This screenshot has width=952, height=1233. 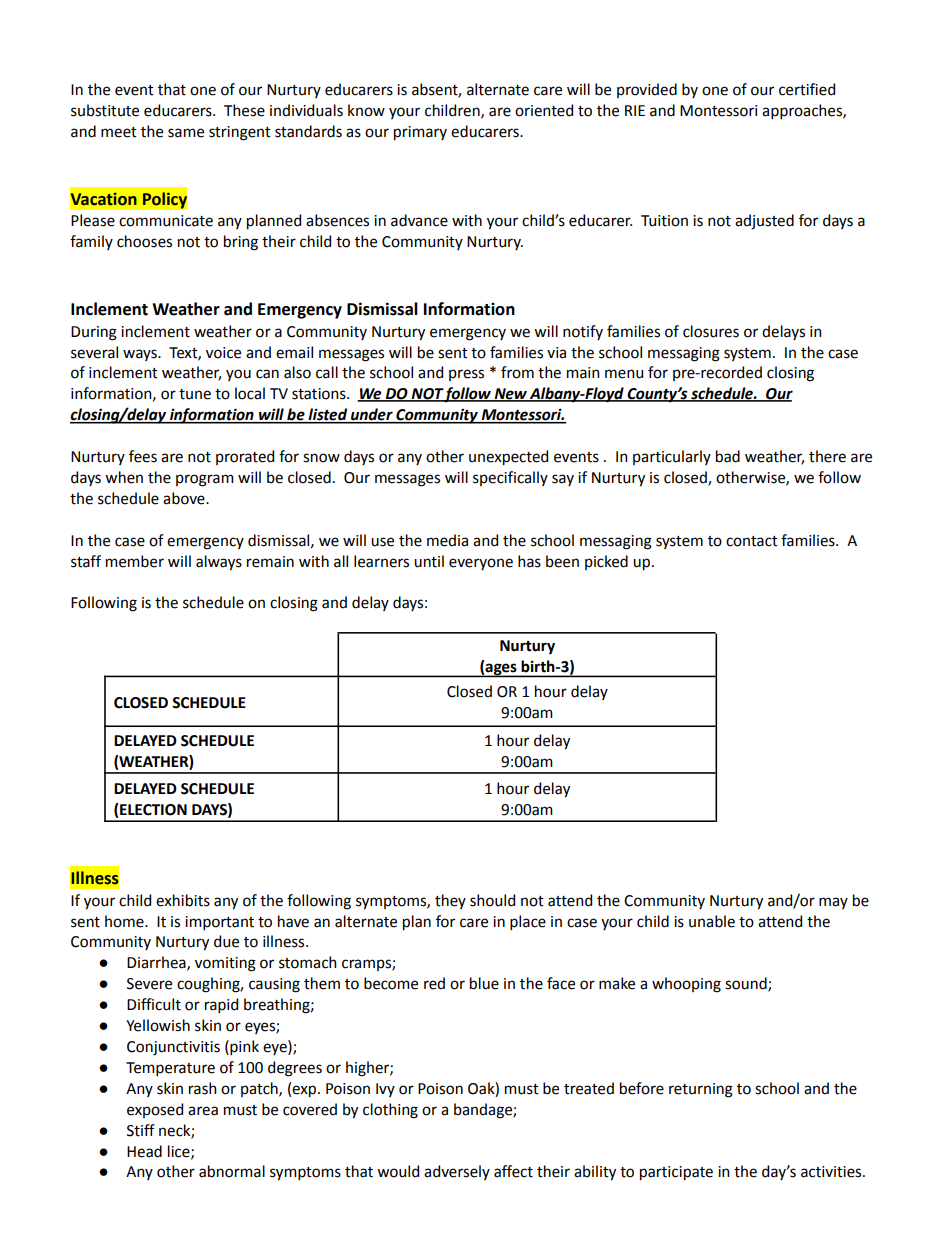 I want to click on primary, so click(x=420, y=133).
